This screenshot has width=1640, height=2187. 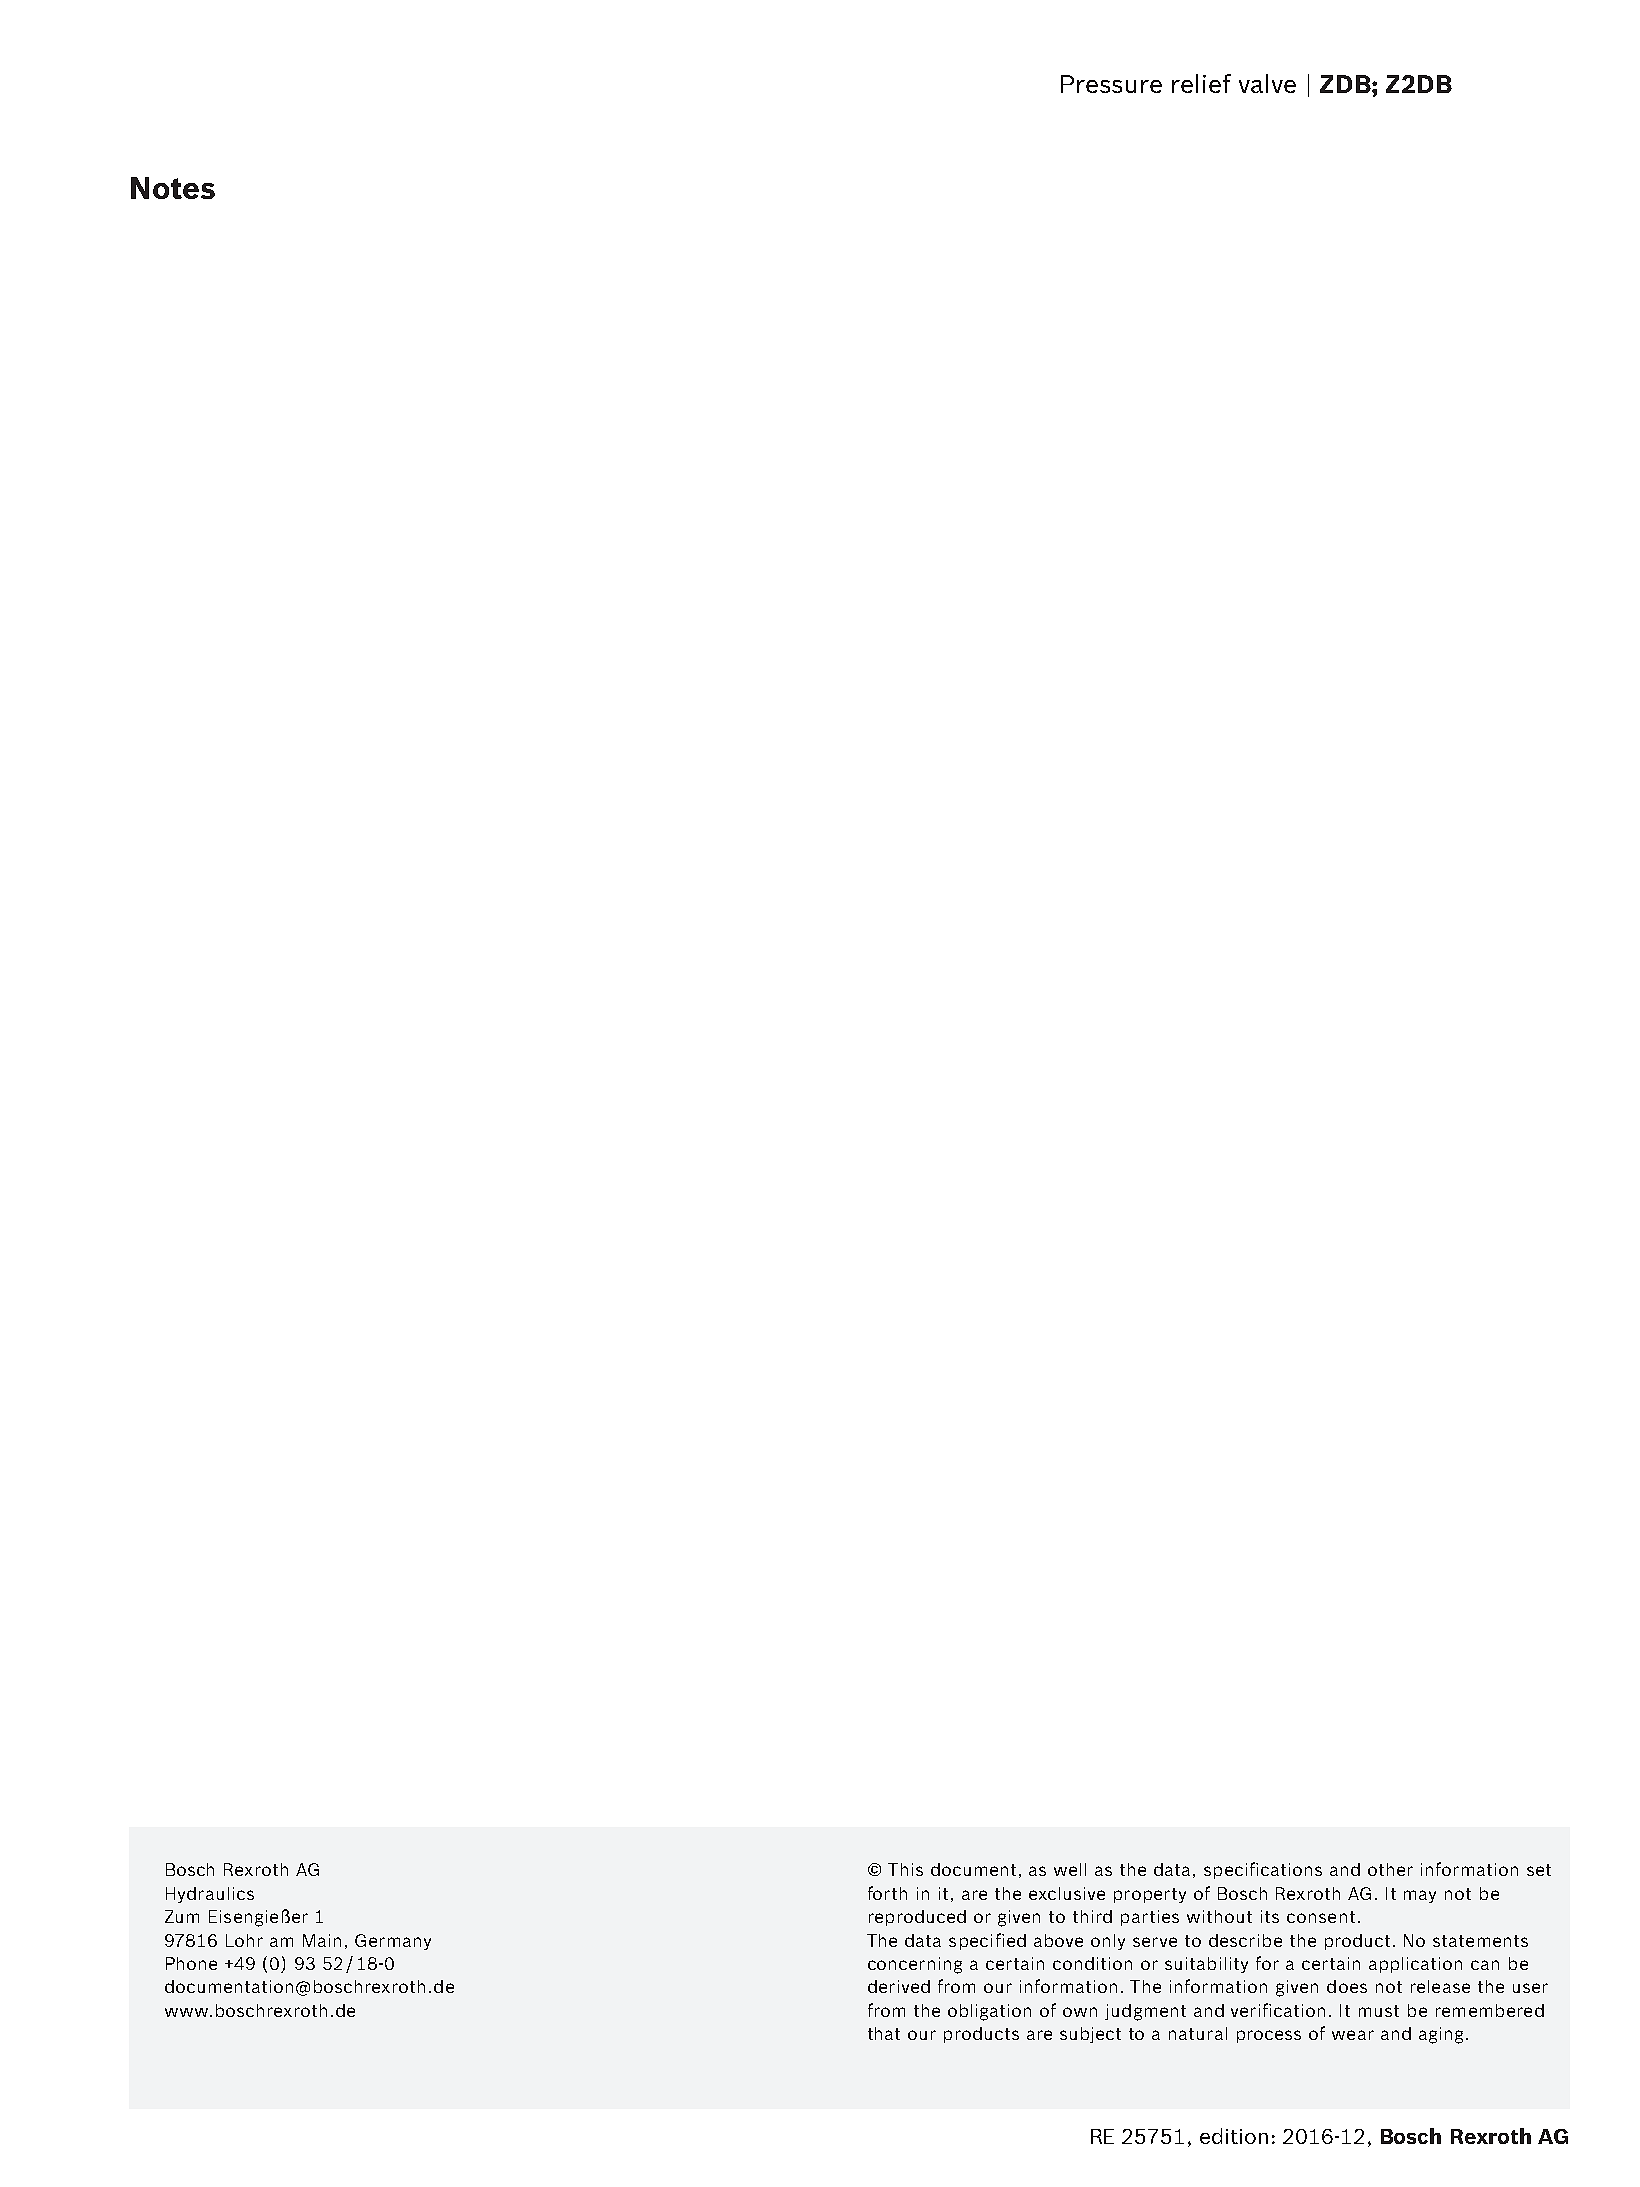 I want to click on wear, so click(x=1353, y=2035).
